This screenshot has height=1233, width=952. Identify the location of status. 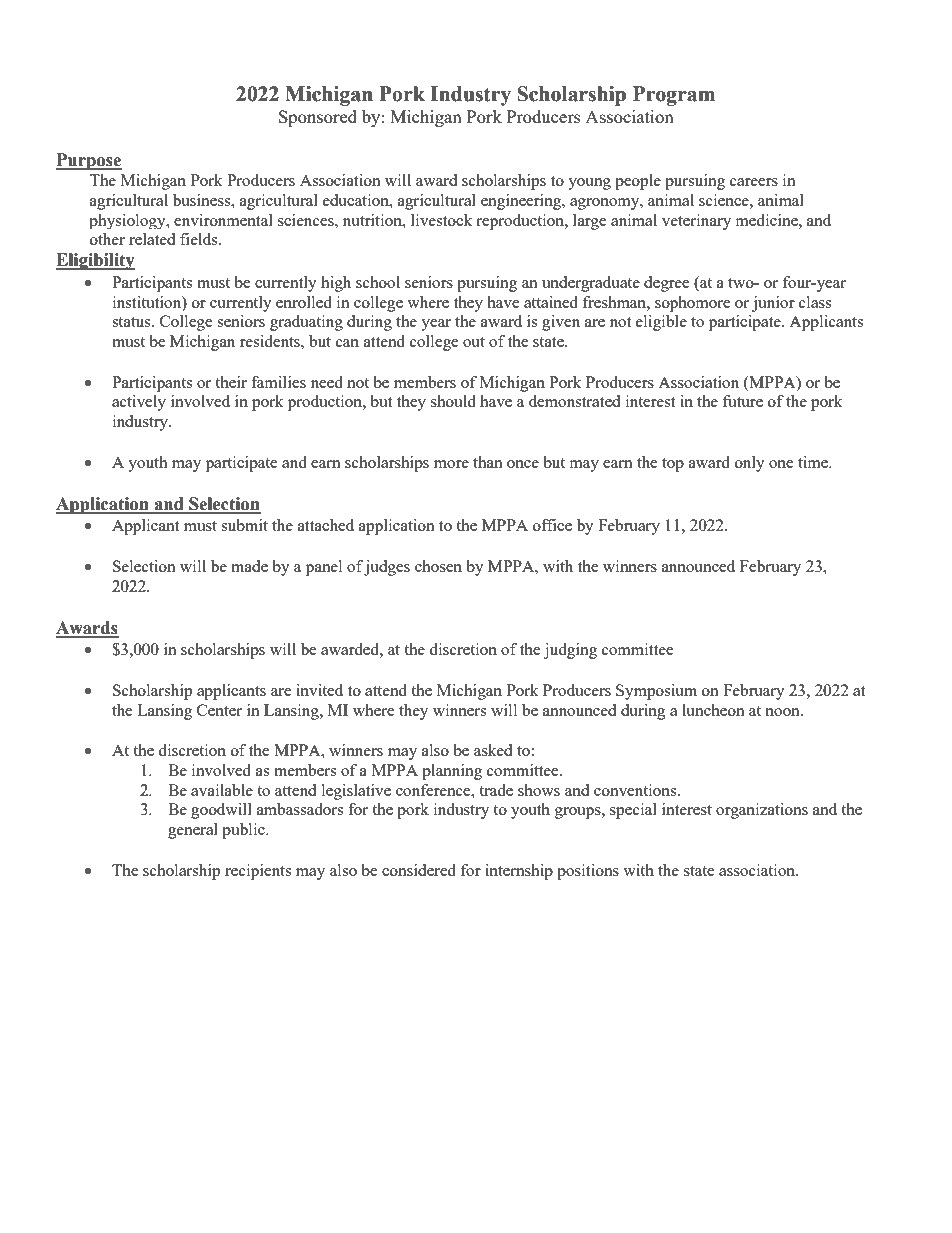
(132, 322).
